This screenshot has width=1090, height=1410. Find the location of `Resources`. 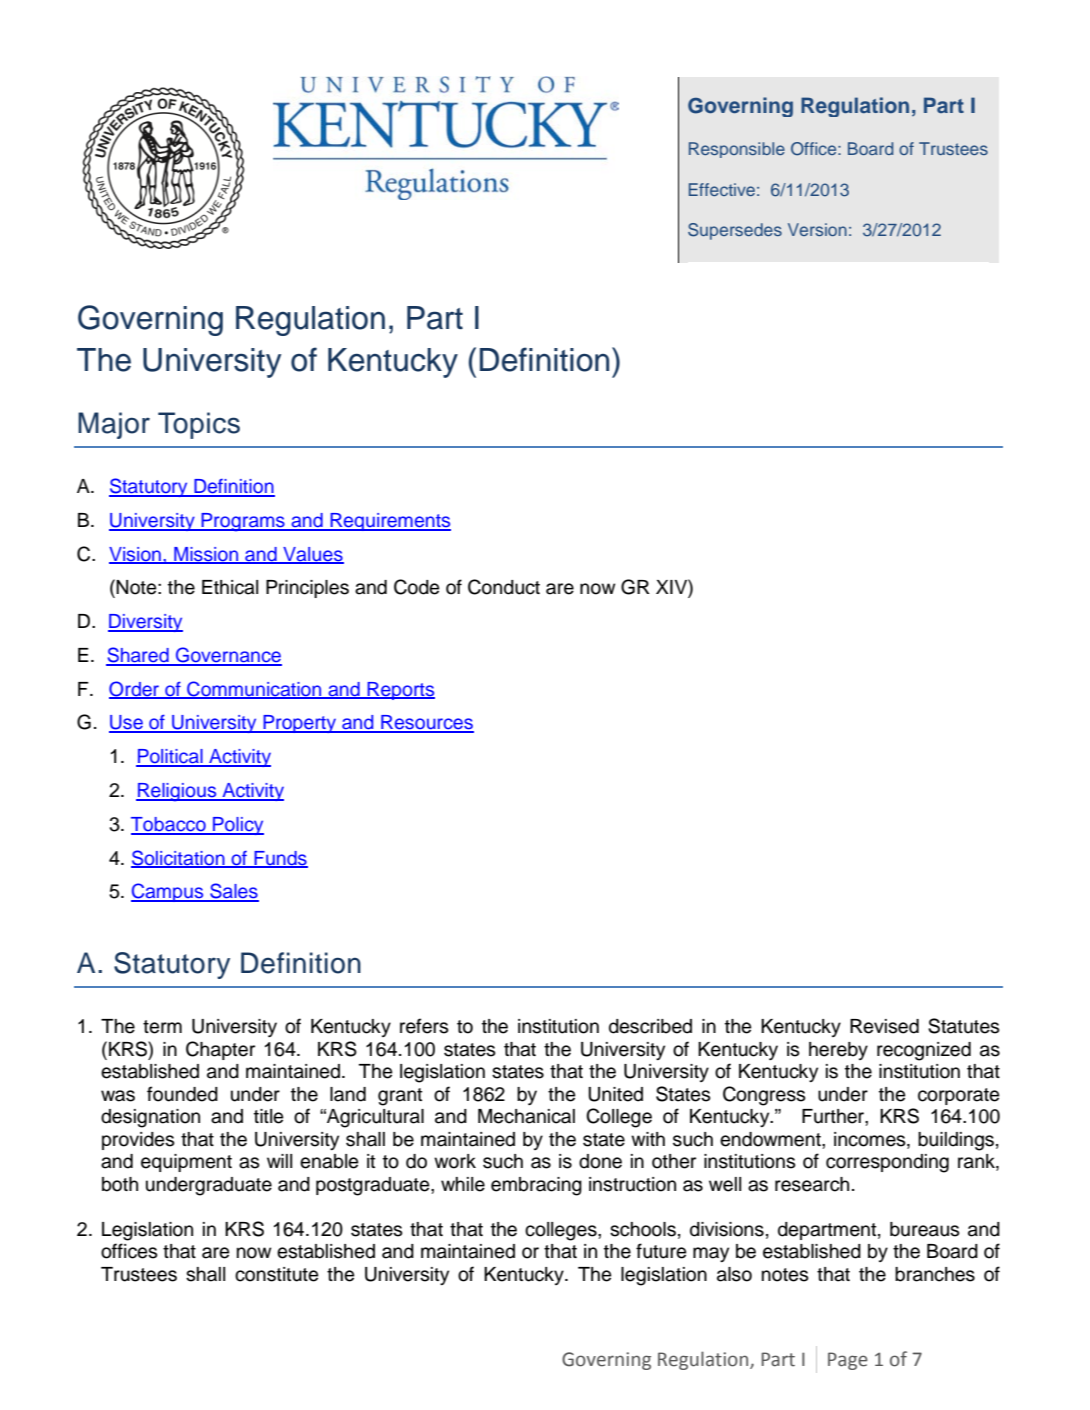

Resources is located at coordinates (426, 723).
